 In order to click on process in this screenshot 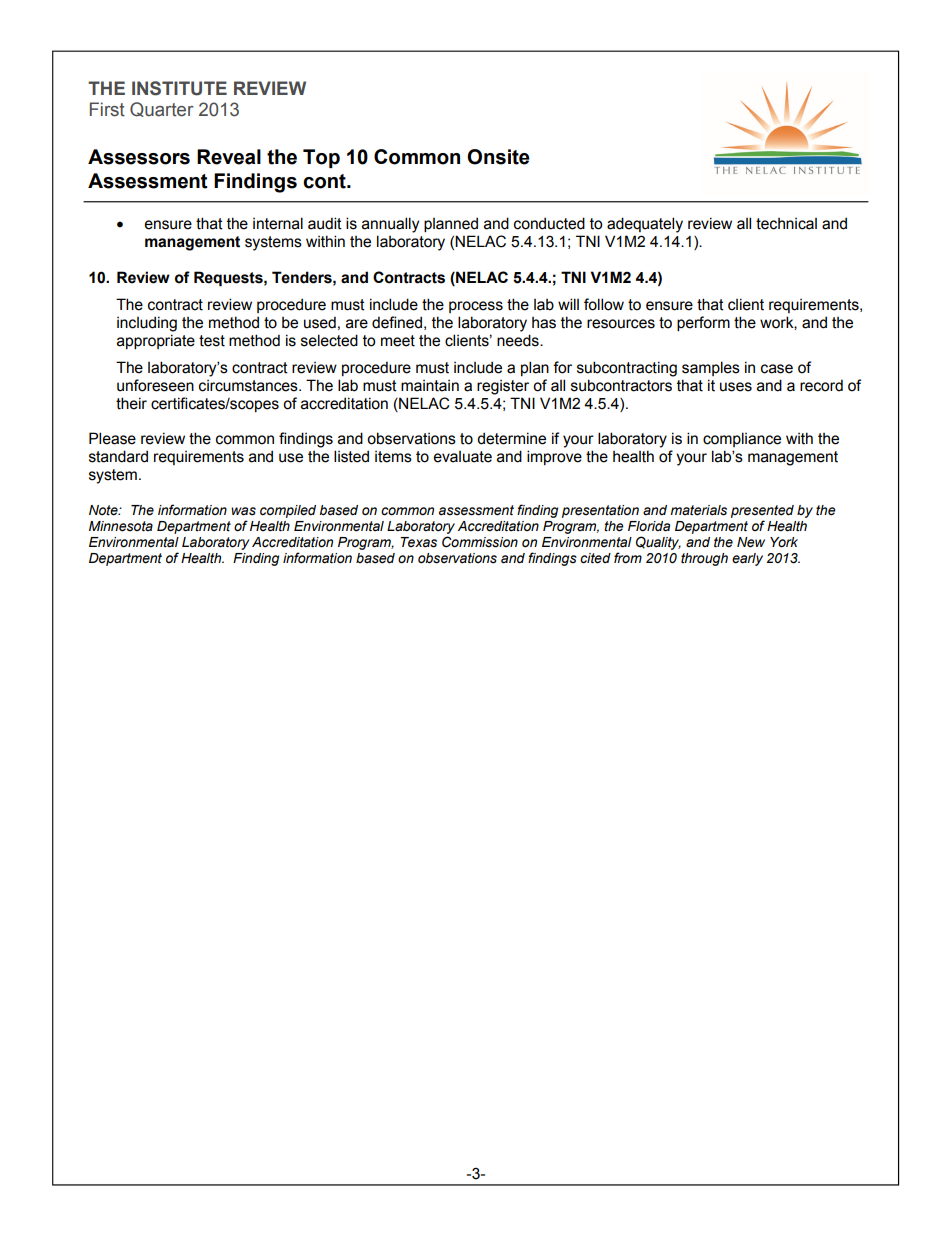, I will do `click(476, 307)`.
